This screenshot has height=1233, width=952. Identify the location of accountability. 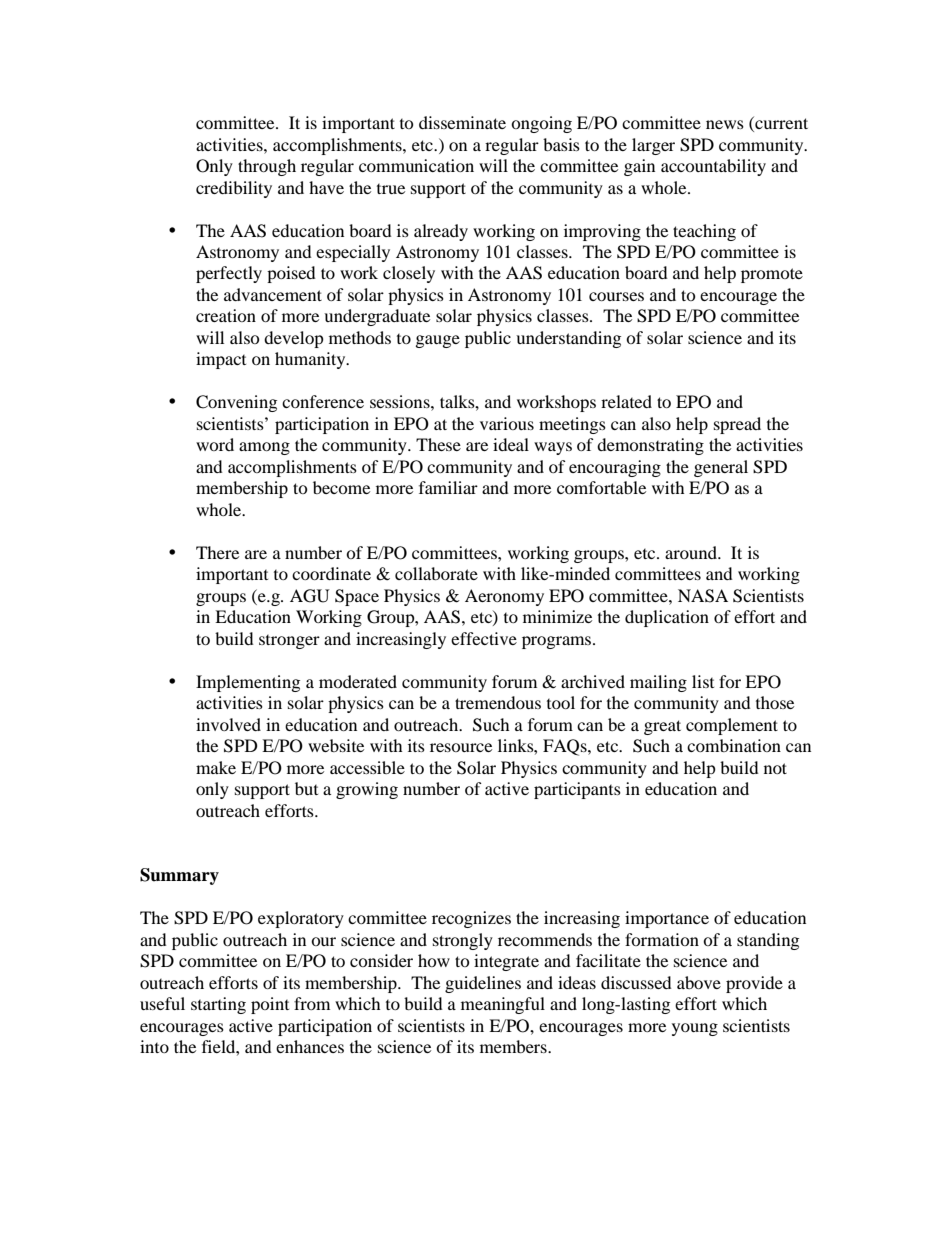
(713, 167).
